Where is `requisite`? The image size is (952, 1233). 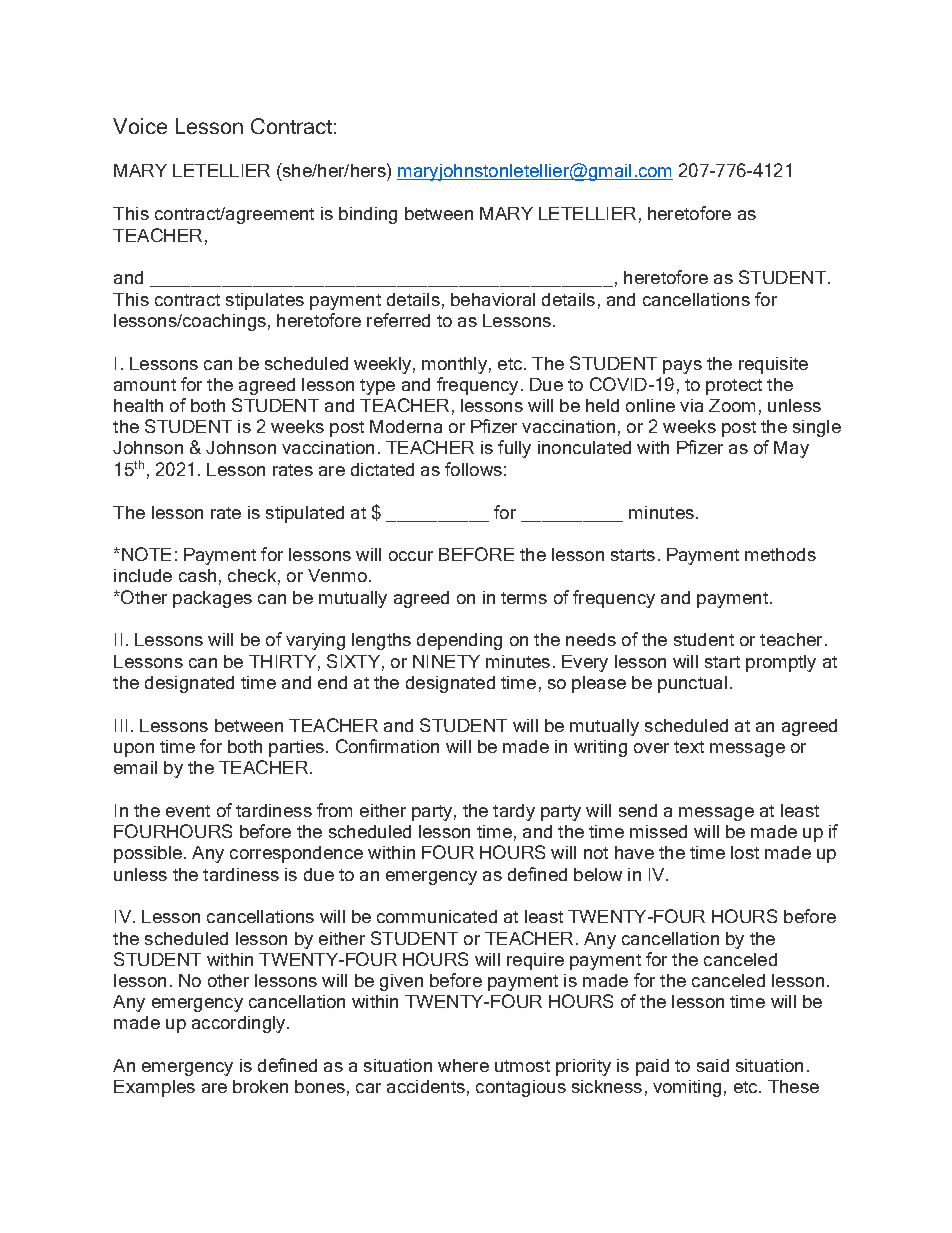 requisite is located at coordinates (773, 365).
